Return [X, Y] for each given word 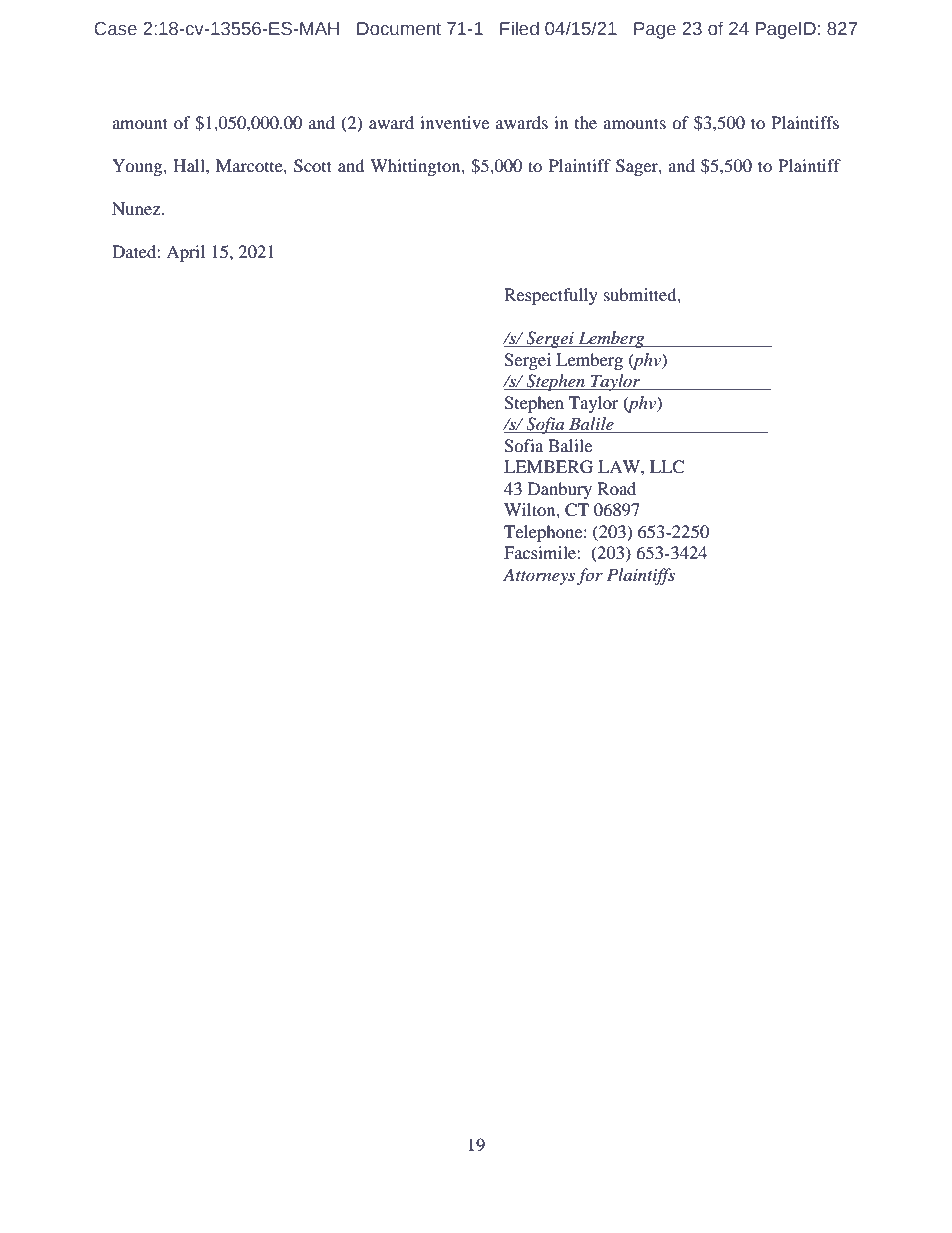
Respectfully [551, 296]
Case [115, 29]
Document [399, 29]
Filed [519, 28]
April [185, 253]
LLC [667, 467]
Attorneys [539, 576]
